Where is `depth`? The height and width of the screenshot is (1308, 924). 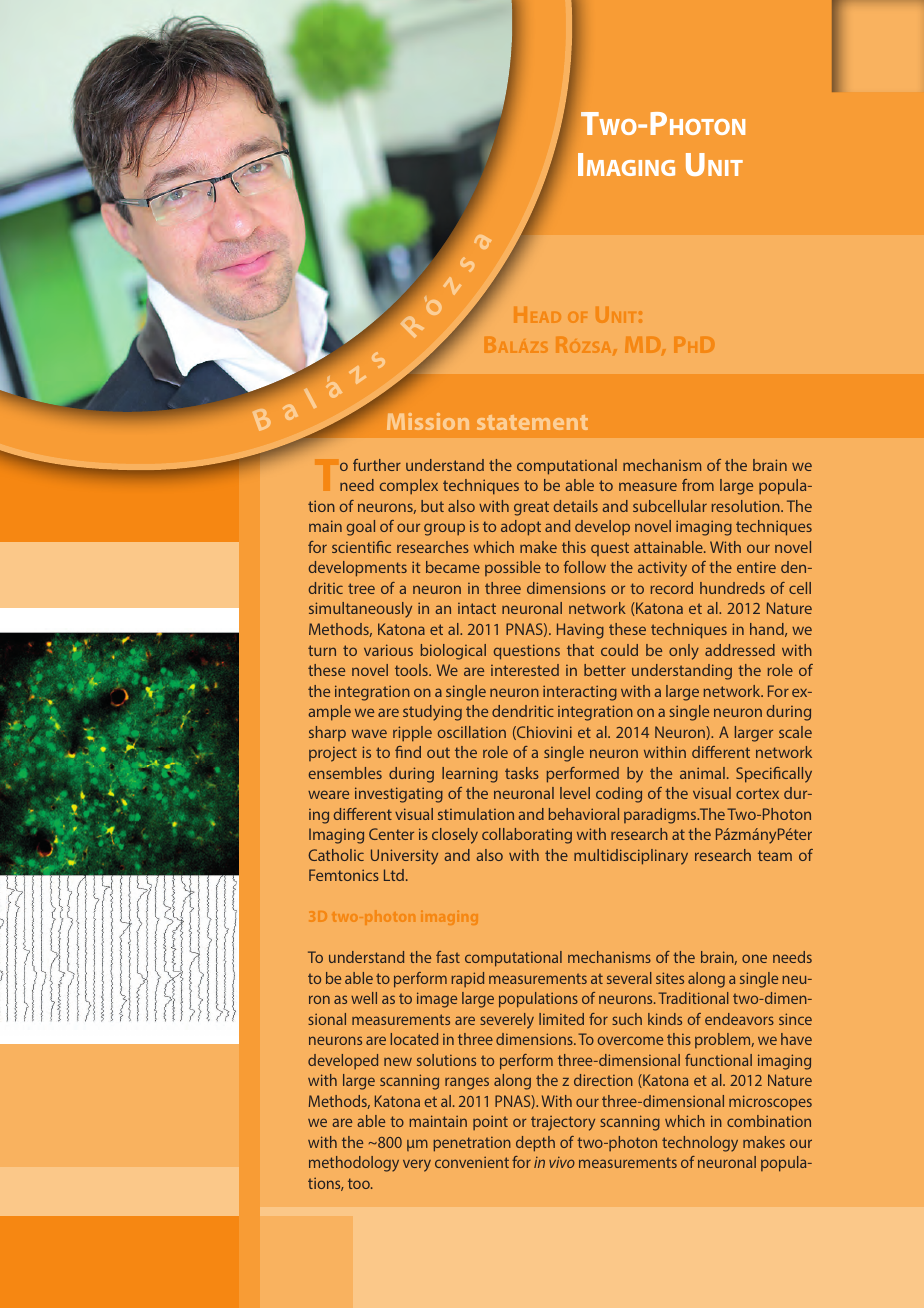 depth is located at coordinates (535, 1144).
